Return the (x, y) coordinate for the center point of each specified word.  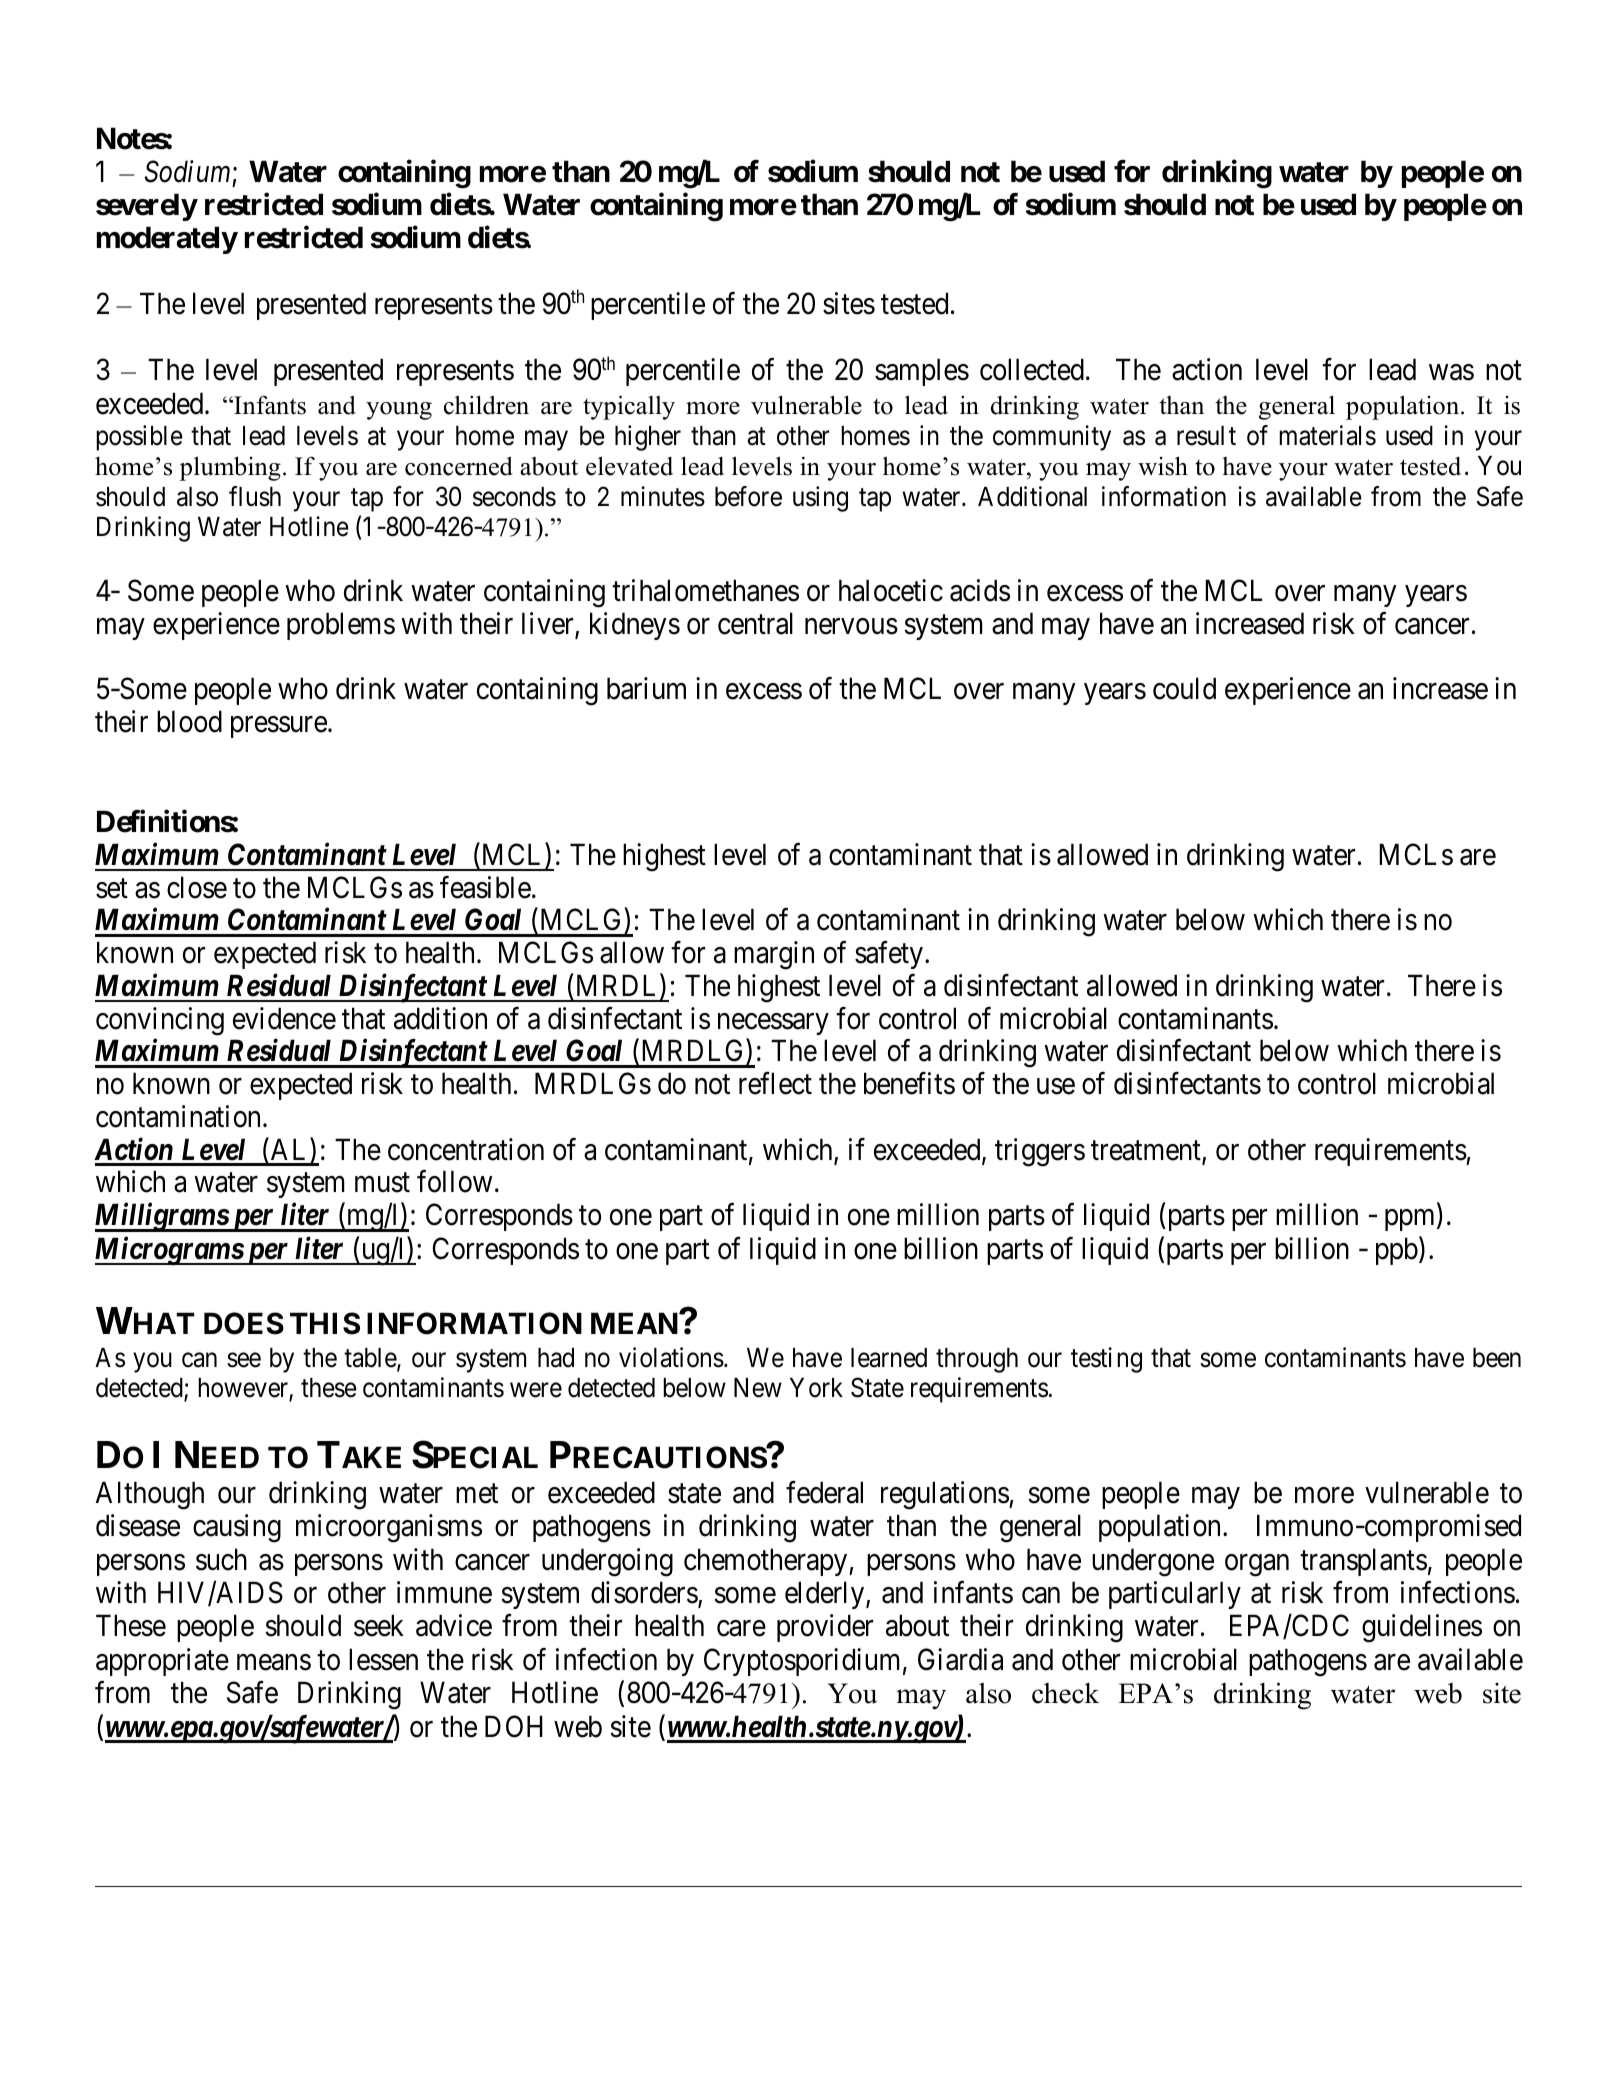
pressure (279, 727)
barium (646, 688)
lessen (383, 1659)
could (1184, 688)
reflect (775, 1083)
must (382, 1183)
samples (922, 372)
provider (825, 1628)
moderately (167, 240)
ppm (1411, 1220)
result (1206, 436)
